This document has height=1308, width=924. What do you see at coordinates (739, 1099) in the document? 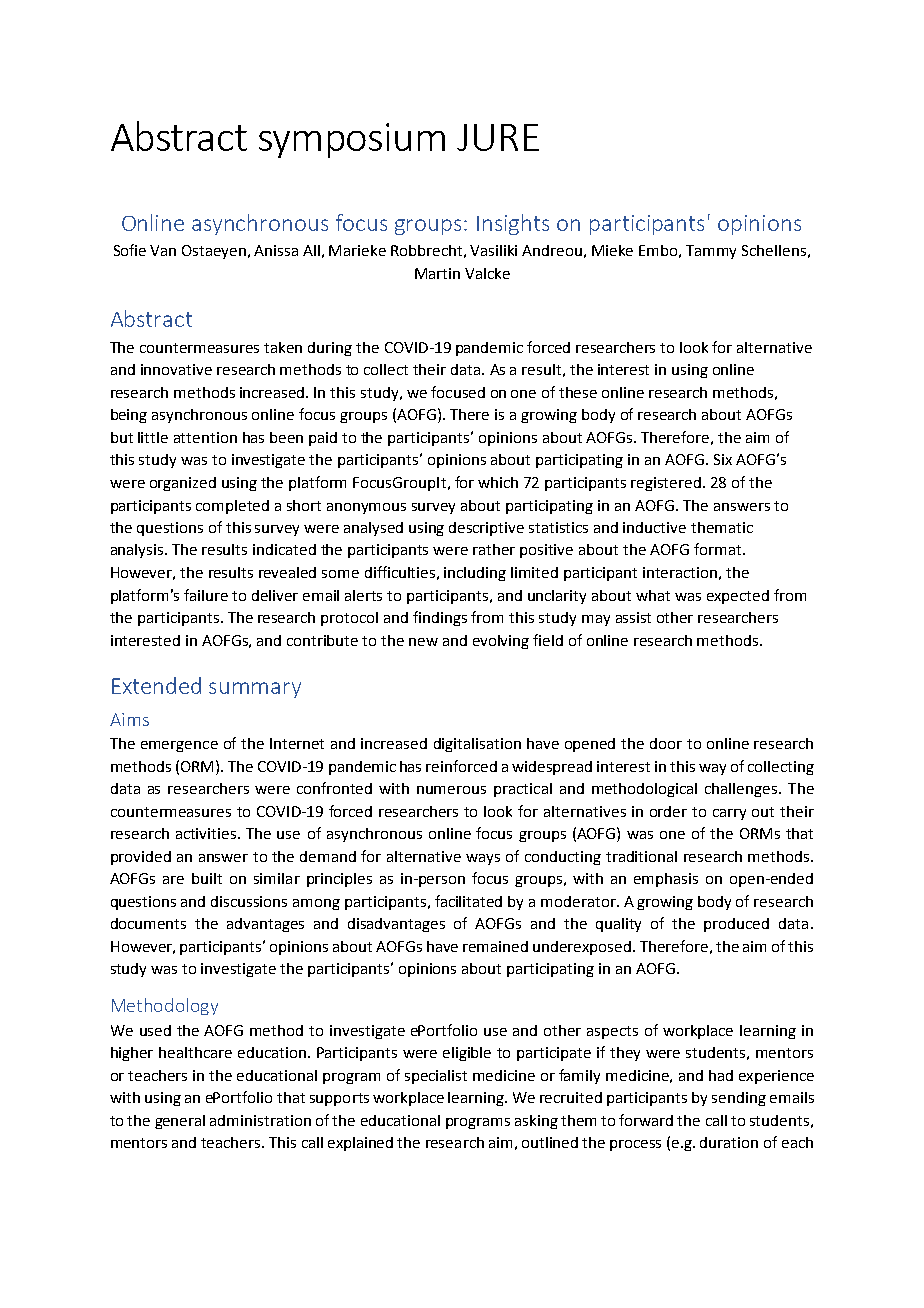
I see `sending` at bounding box center [739, 1099].
